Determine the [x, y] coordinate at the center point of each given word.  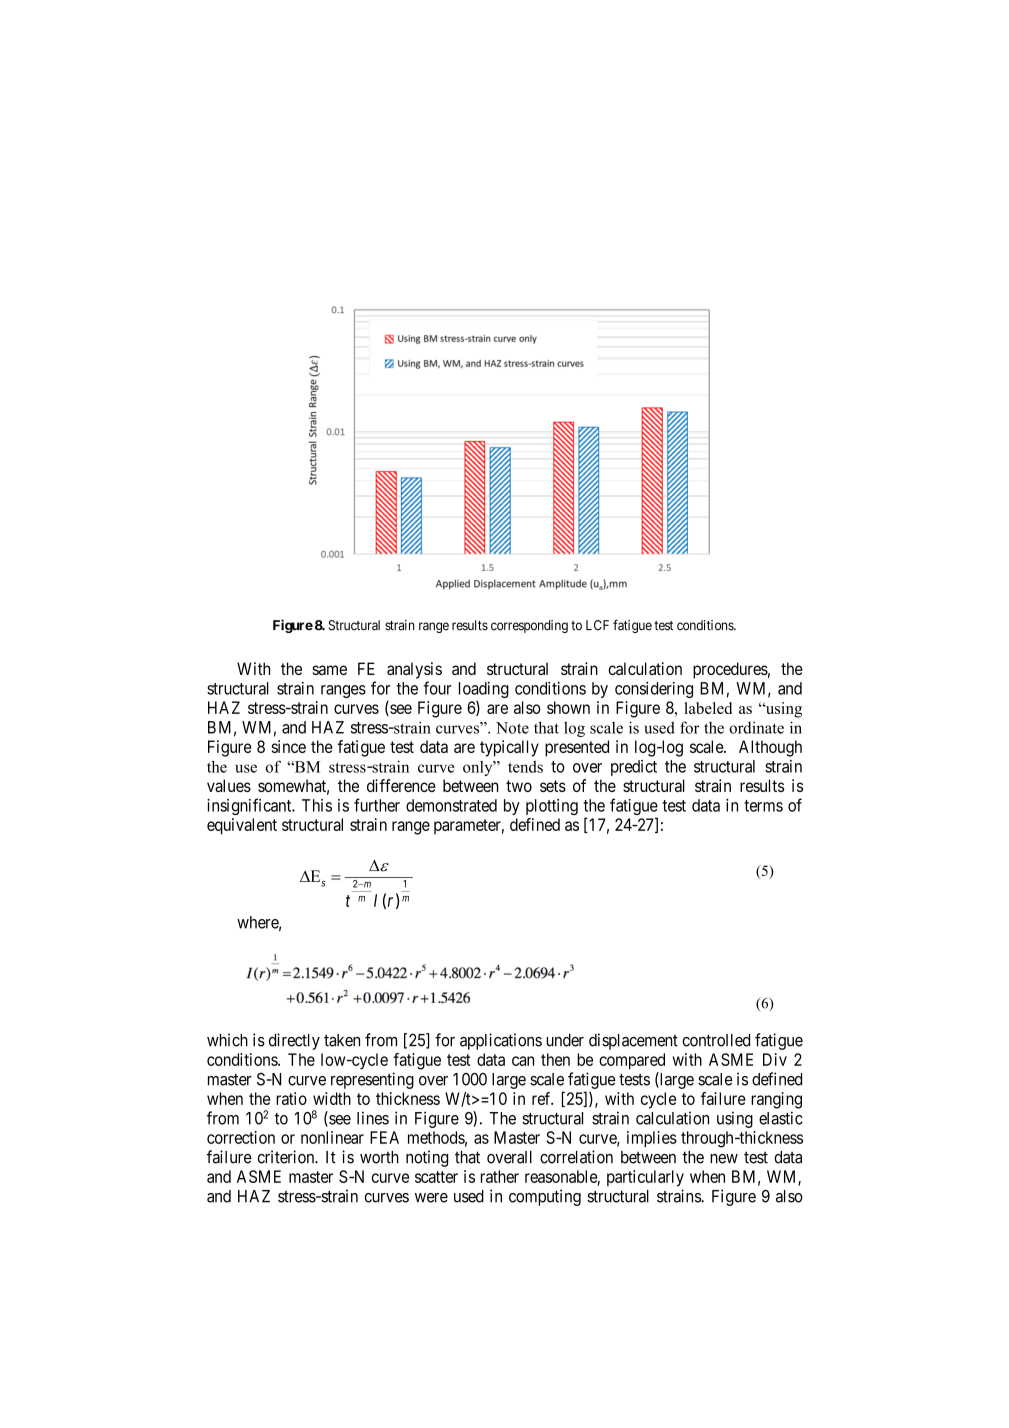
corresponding [529, 626]
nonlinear [332, 1137]
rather [500, 1176]
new [724, 1159]
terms [763, 806]
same [329, 670]
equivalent [242, 826]
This [317, 805]
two [519, 786]
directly [294, 1041]
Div [775, 1059]
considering [654, 690]
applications [501, 1041]
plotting [552, 807]
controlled [716, 1040]
